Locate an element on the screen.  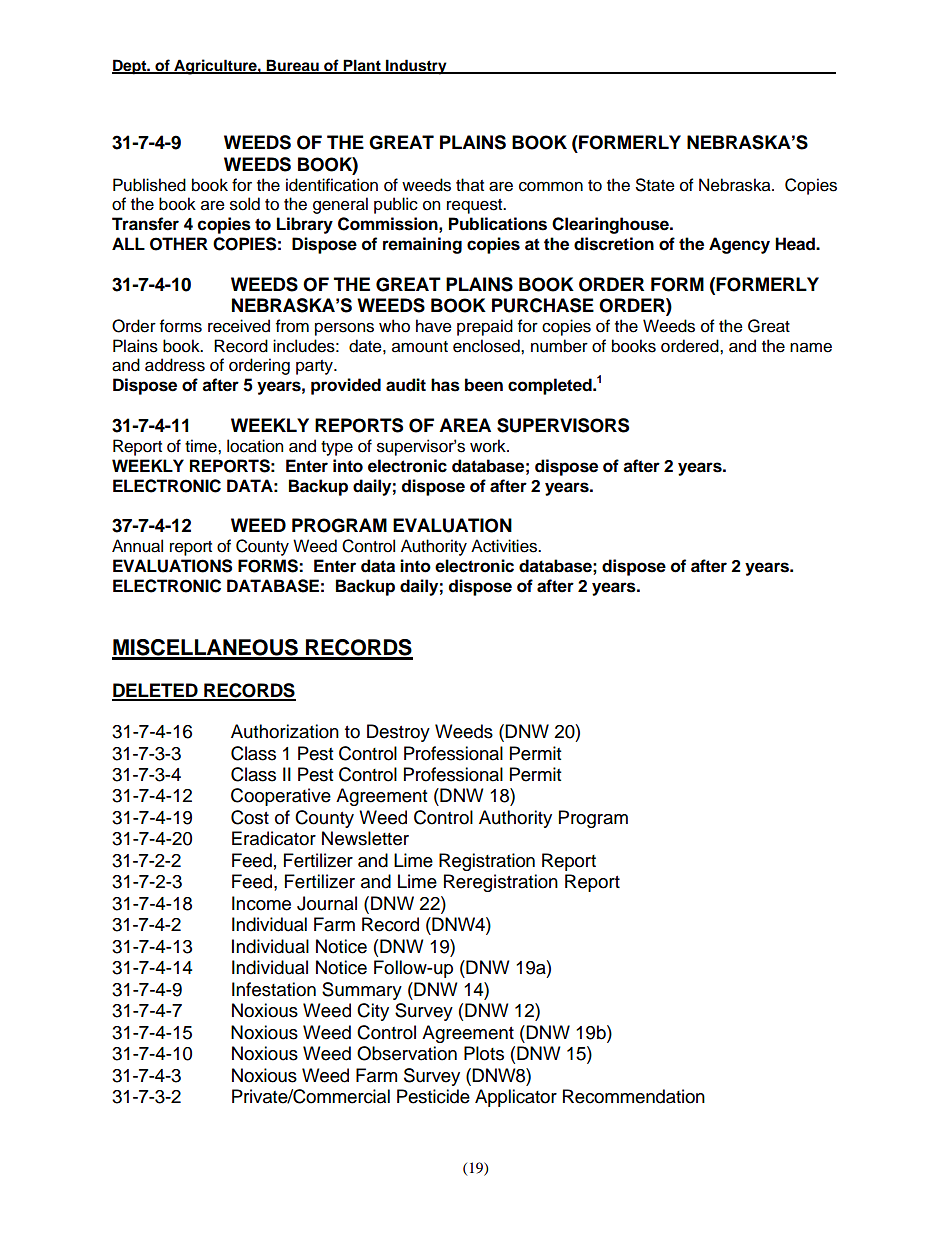
Annual is located at coordinates (137, 546).
